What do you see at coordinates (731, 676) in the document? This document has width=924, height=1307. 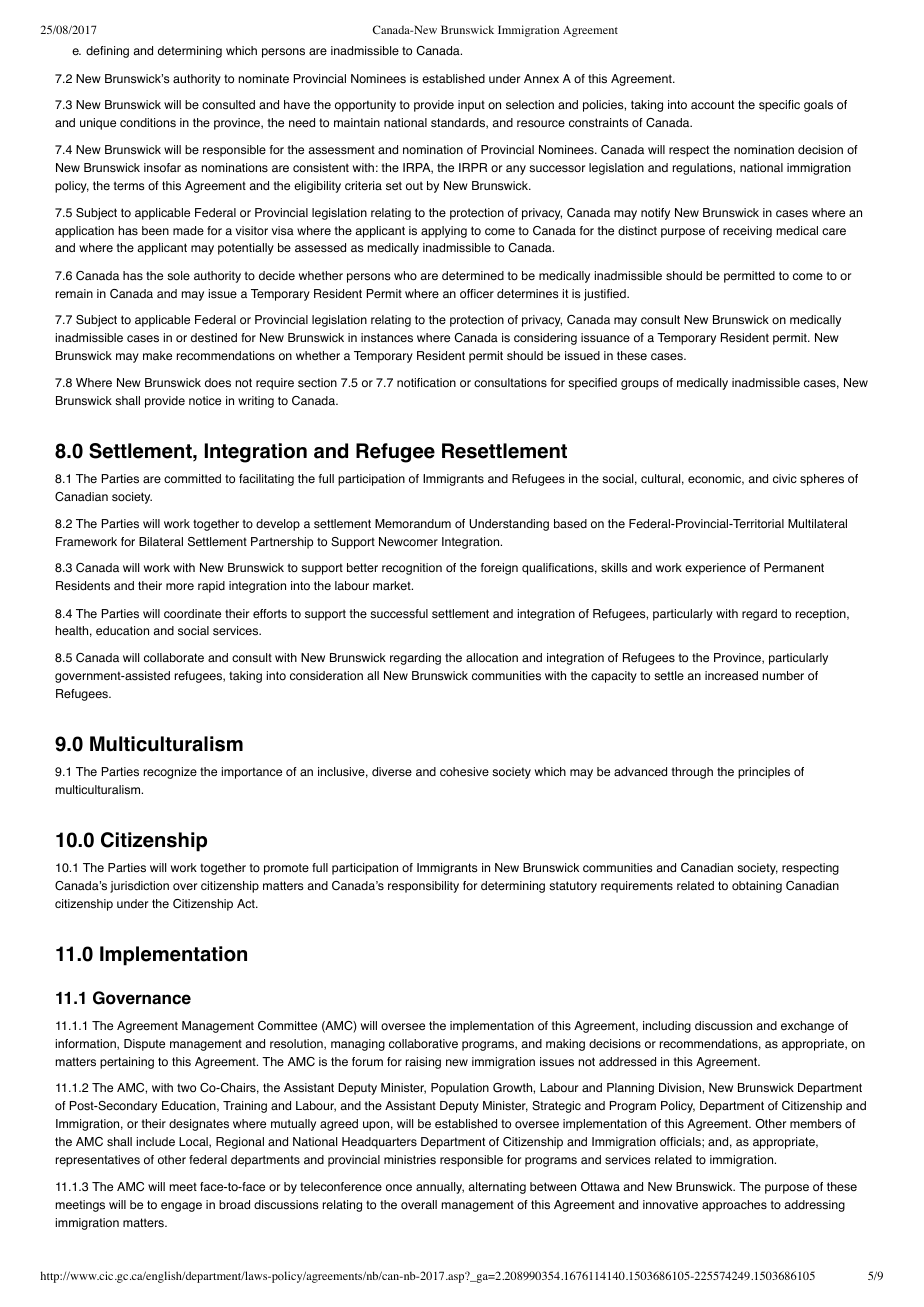 I see `increased` at bounding box center [731, 676].
